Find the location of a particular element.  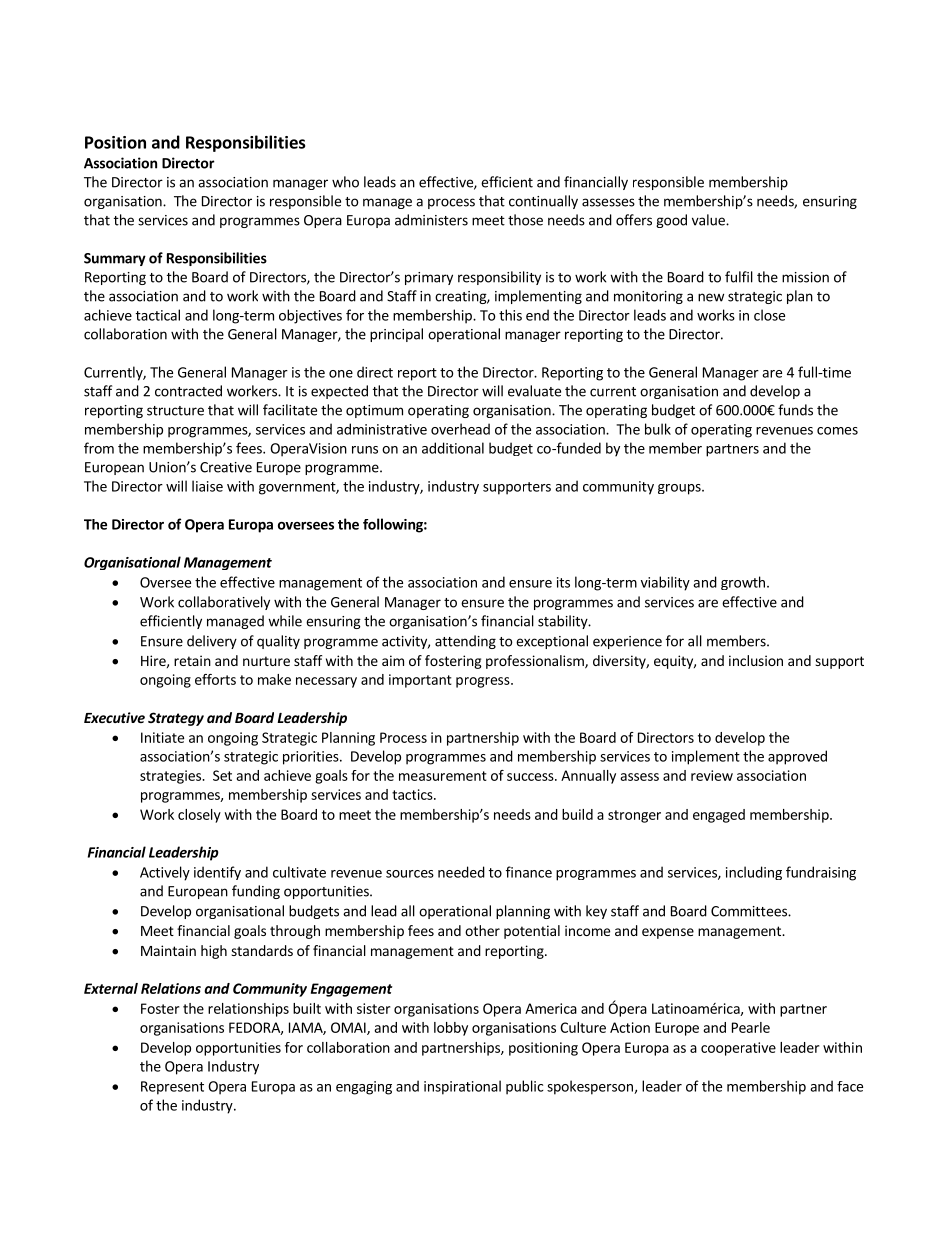

Represent is located at coordinates (172, 1088).
